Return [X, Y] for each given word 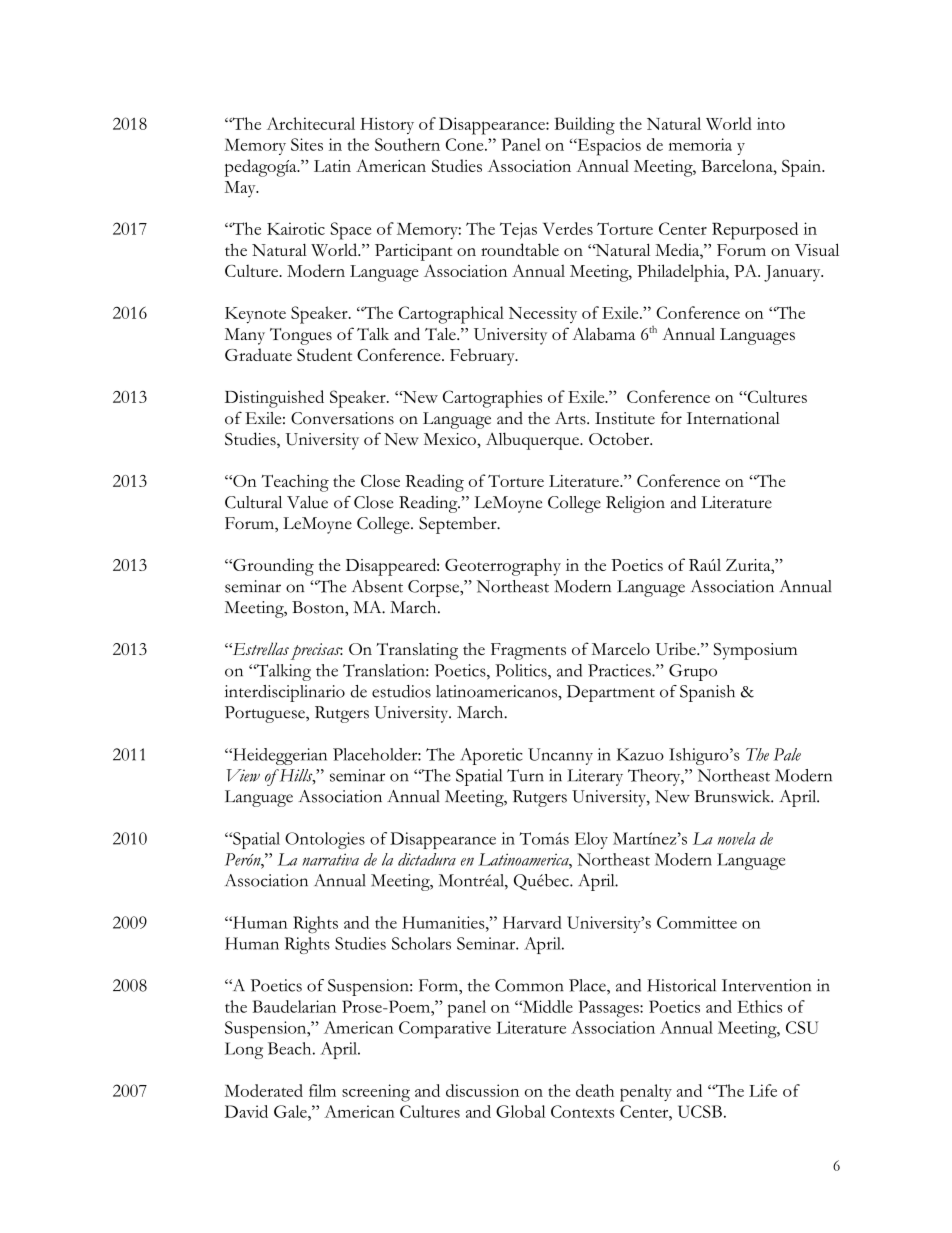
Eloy [591, 840]
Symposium [755, 651]
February [483, 357]
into [771, 123]
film [322, 1090]
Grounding [272, 567]
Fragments [528, 651]
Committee [697, 922]
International [733, 418]
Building [584, 126]
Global [521, 1111]
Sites [307, 144]
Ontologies [325, 840]
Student [324, 354]
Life [763, 1090]
